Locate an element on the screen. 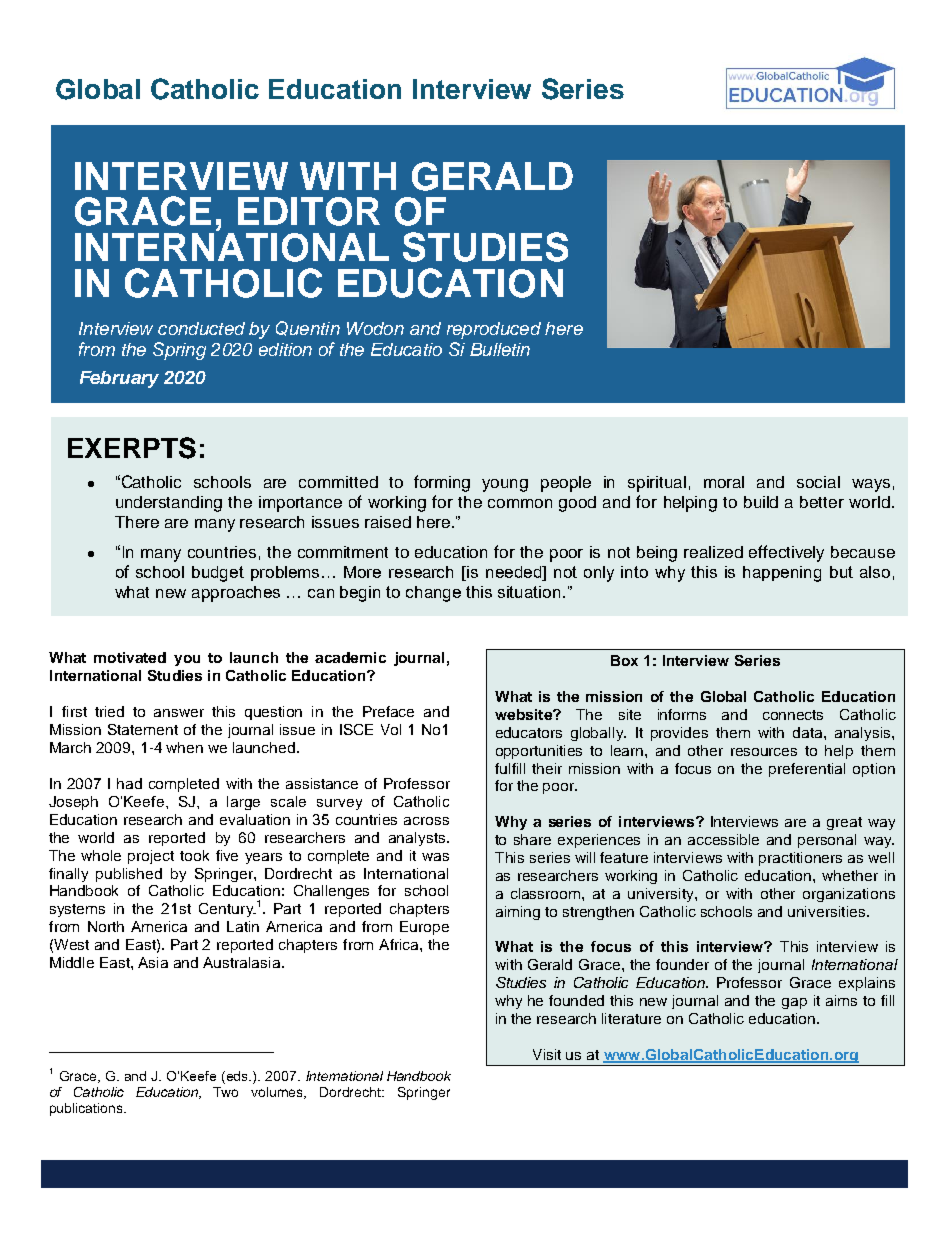 The height and width of the screenshot is (1233, 952). reproduced is located at coordinates (494, 330).
